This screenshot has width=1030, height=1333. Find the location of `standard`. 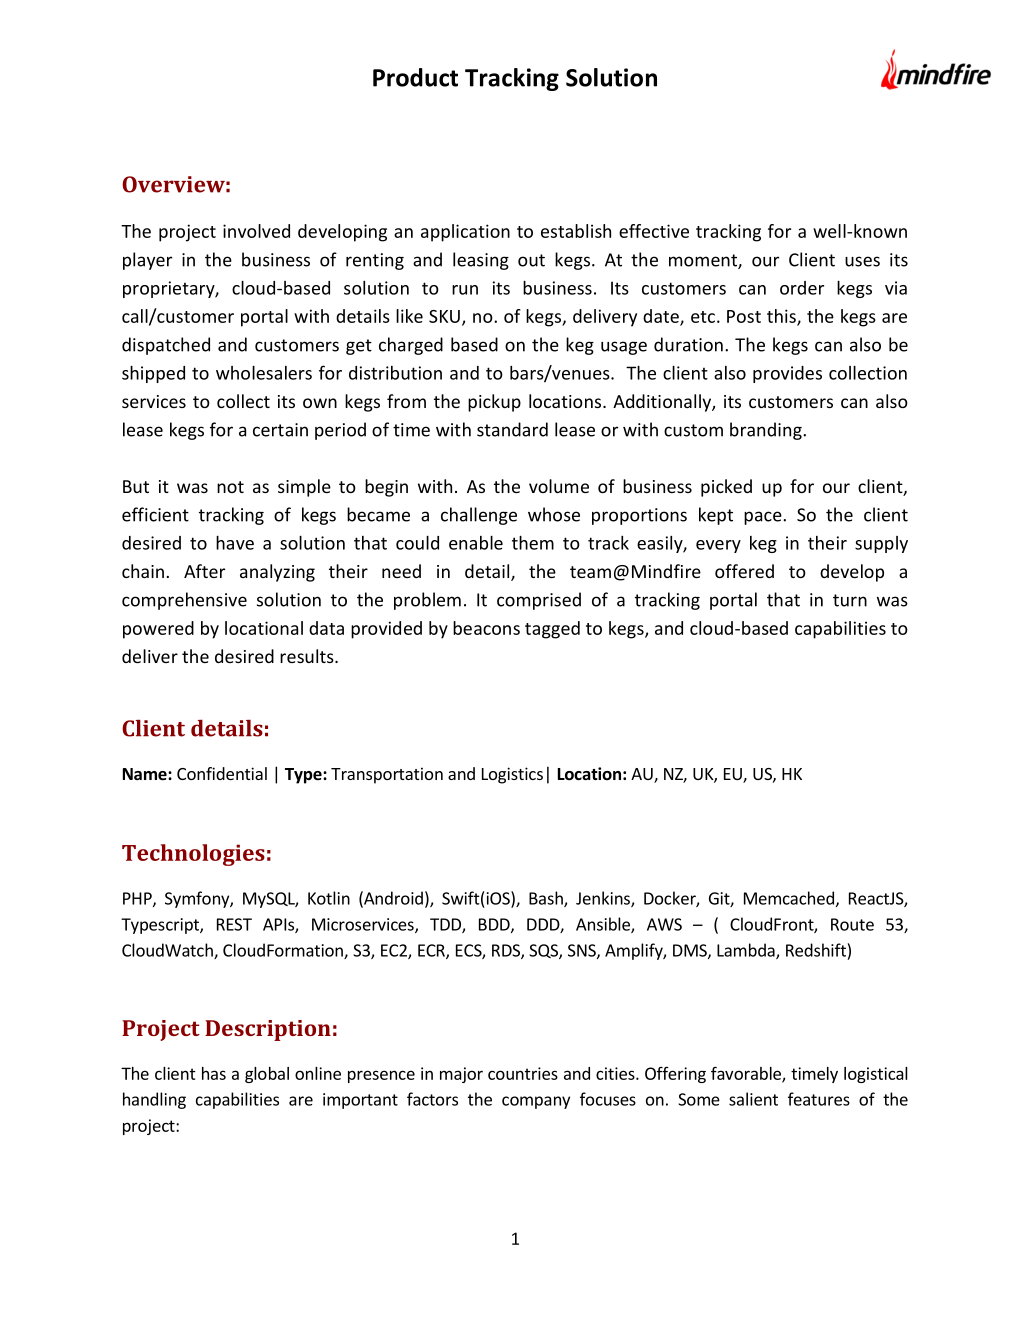

standard is located at coordinates (512, 429).
